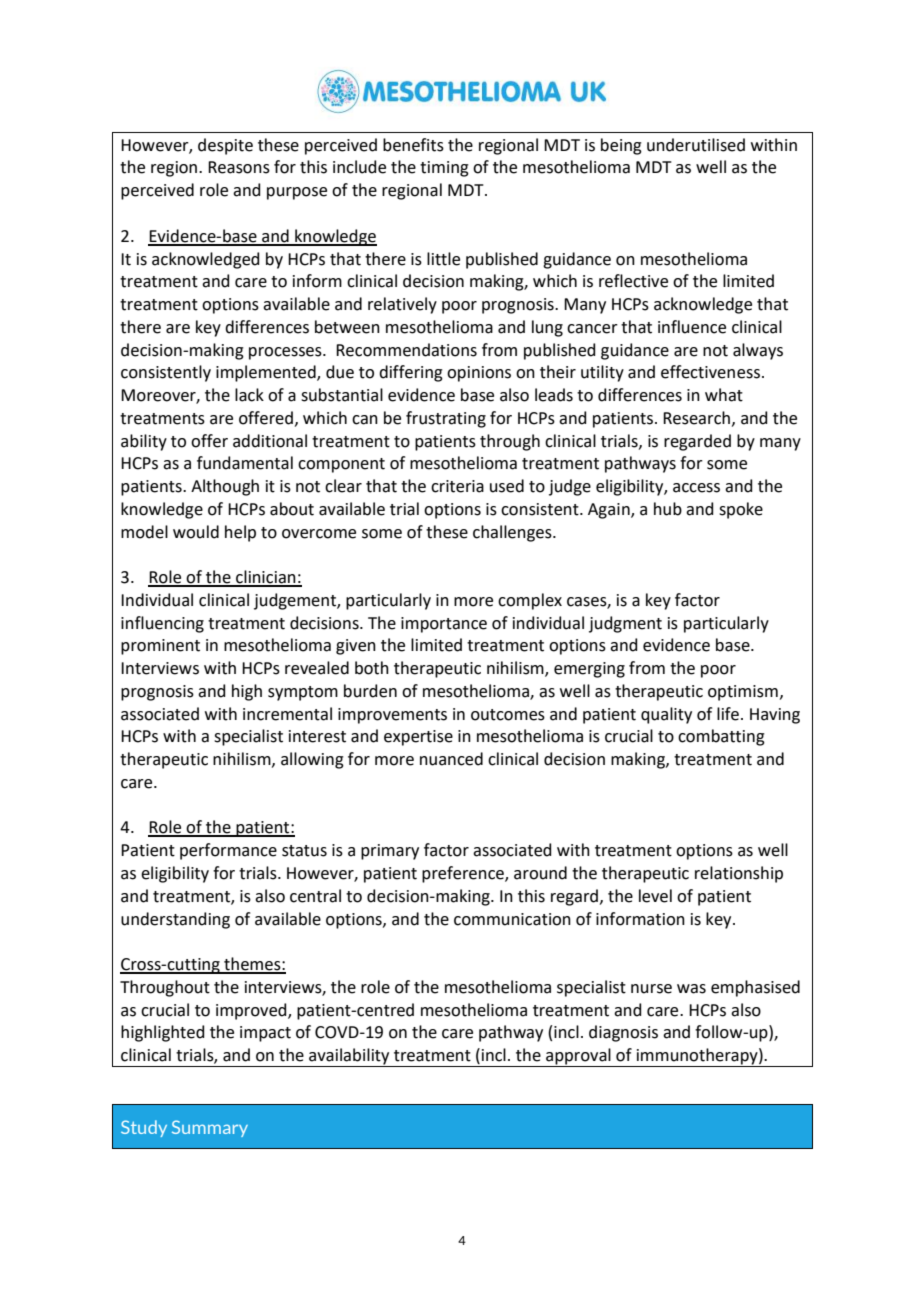 The width and height of the page is (924, 1308). What do you see at coordinates (210, 1128) in the page?
I see `Summary` at bounding box center [210, 1128].
